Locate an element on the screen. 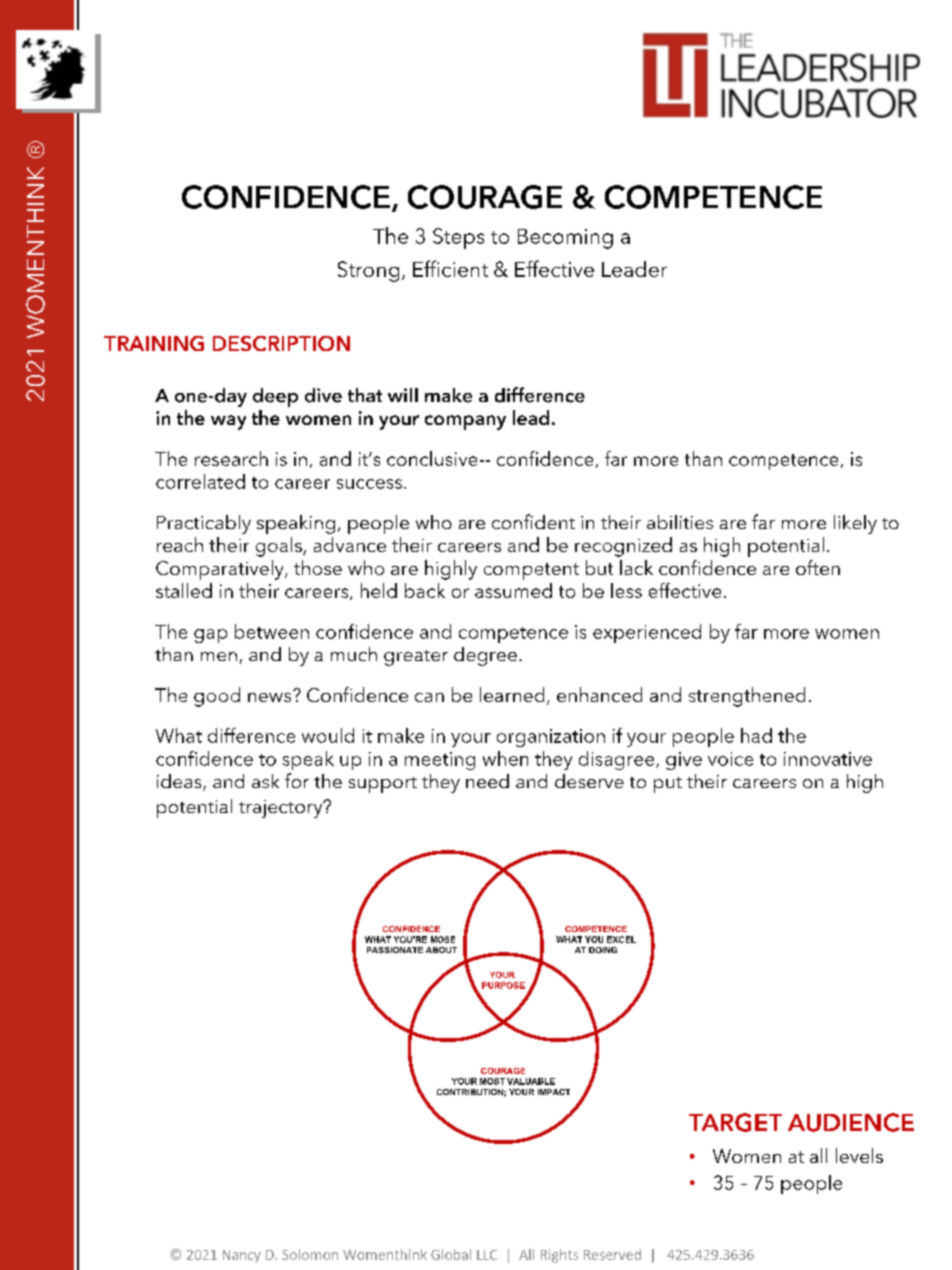 The height and width of the screenshot is (1270, 952). EXCEL is located at coordinates (621, 939).
